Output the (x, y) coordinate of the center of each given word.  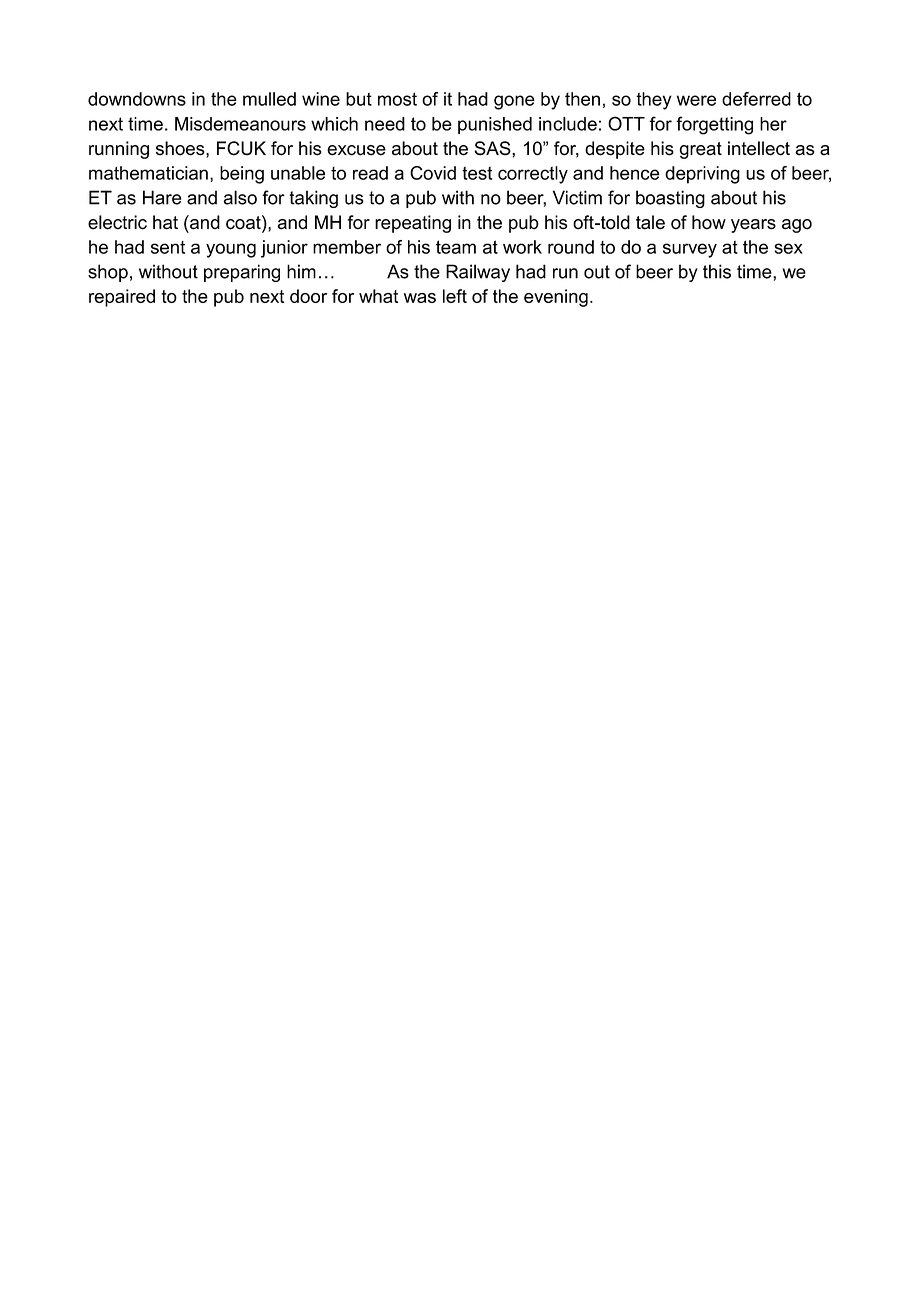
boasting (670, 199)
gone (514, 102)
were (696, 100)
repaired (122, 298)
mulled (269, 99)
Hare (162, 197)
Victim (577, 197)
